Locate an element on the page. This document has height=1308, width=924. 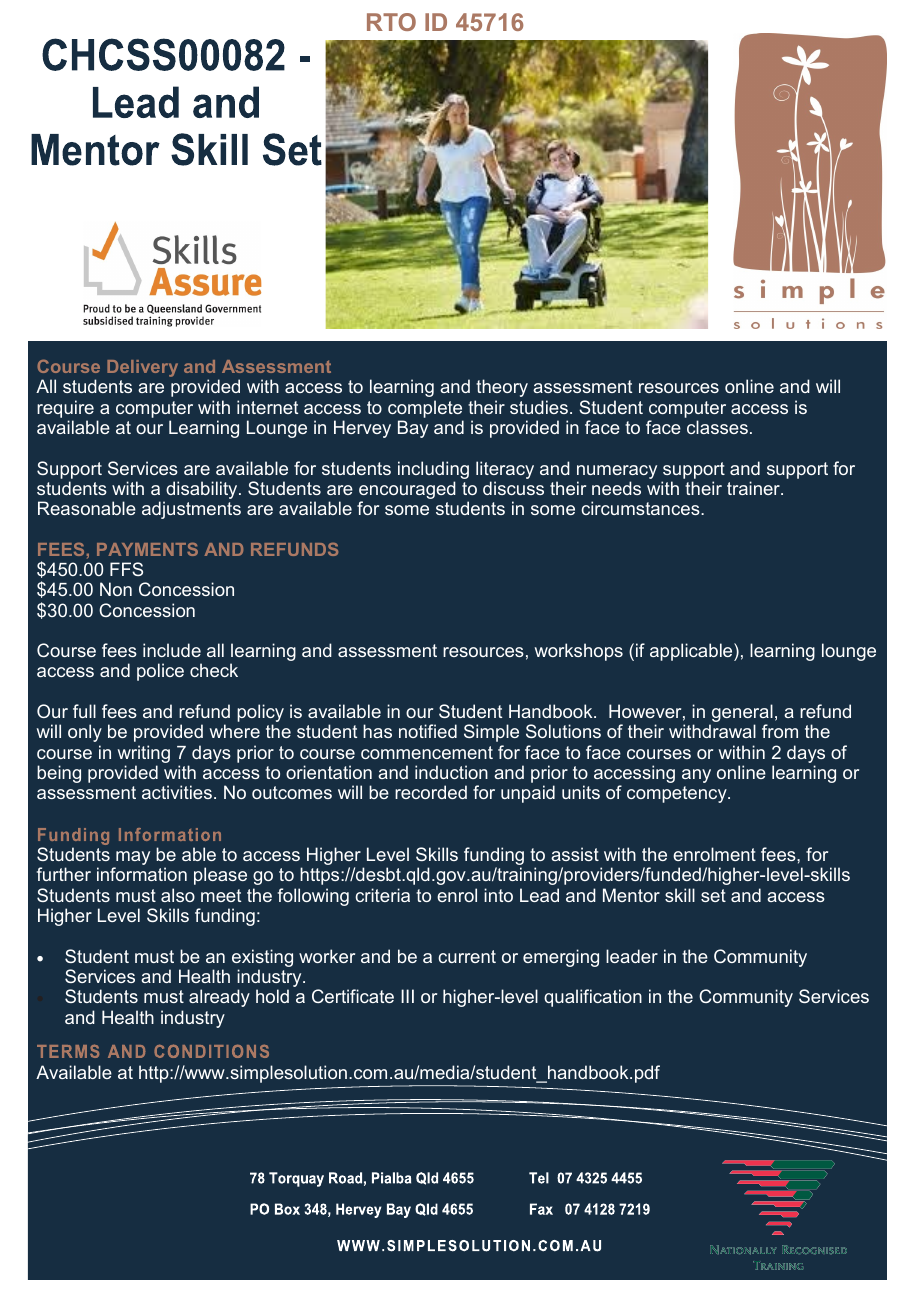
RTO is located at coordinates (391, 22).
